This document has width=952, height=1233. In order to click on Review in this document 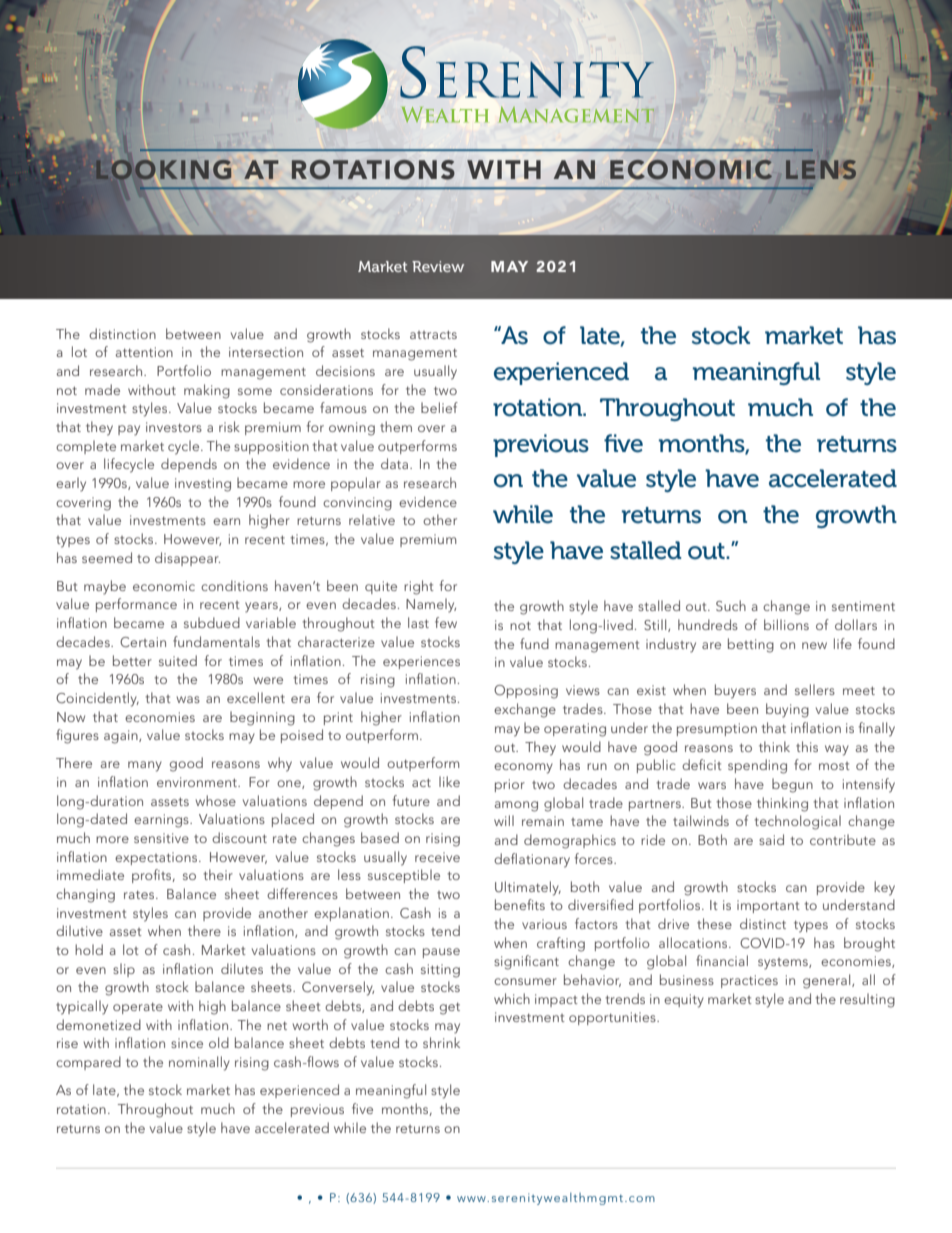, I will do `click(438, 266)`.
